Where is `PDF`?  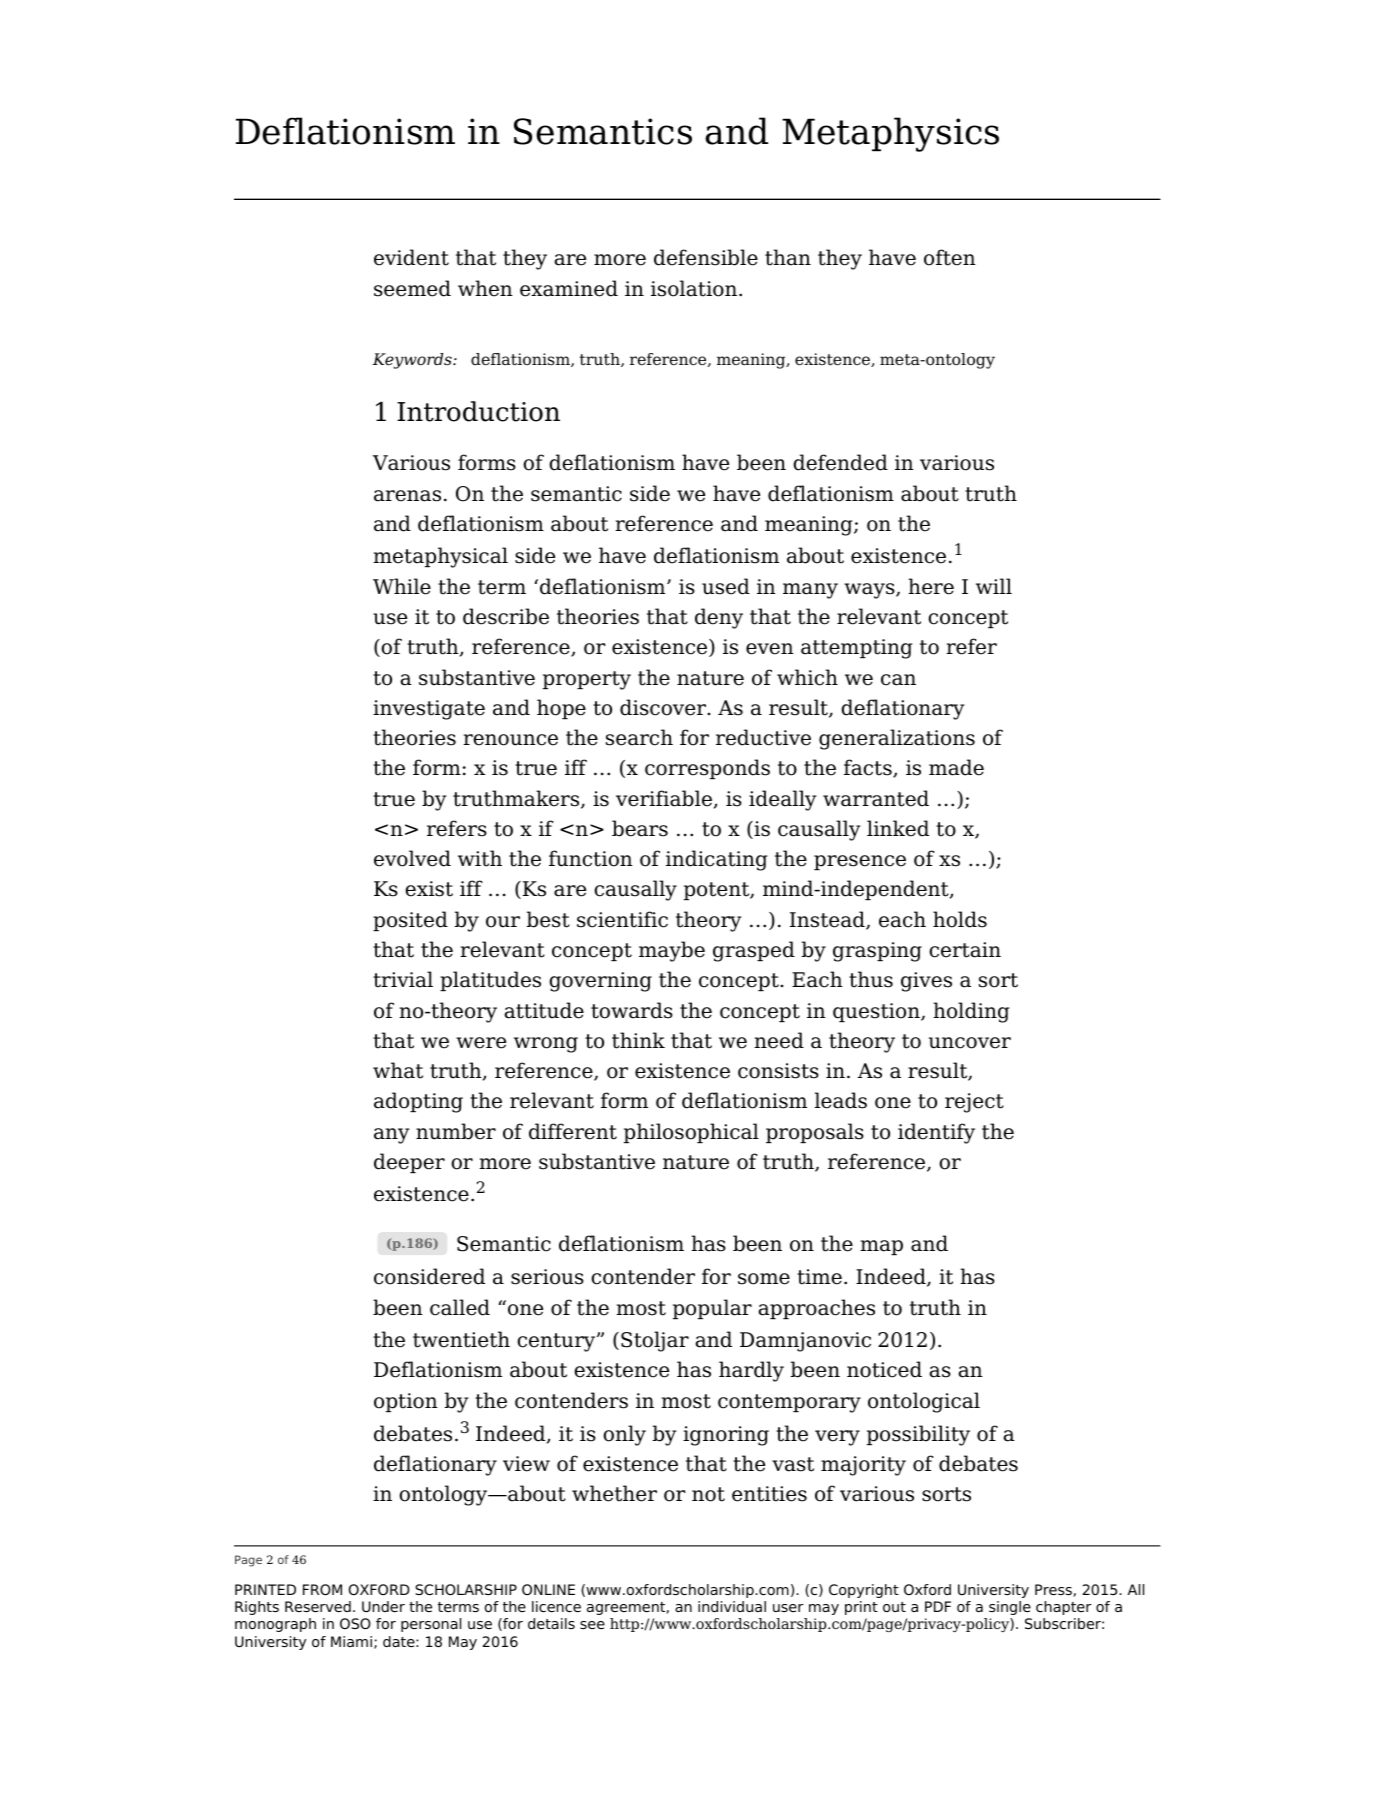
PDF is located at coordinates (938, 1606).
